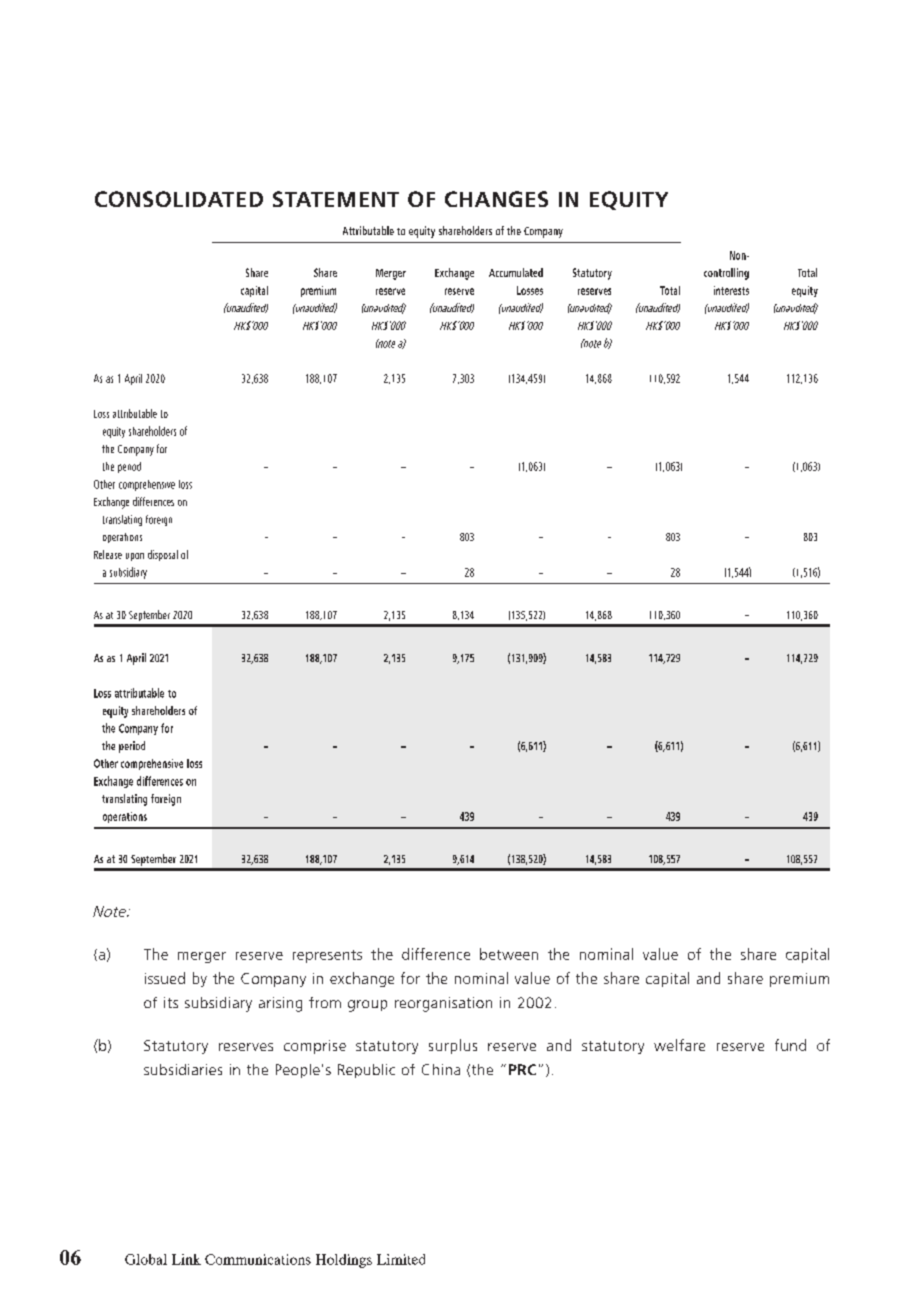 Image resolution: width=924 pixels, height=1311 pixels. I want to click on reorganisation, so click(443, 1004).
